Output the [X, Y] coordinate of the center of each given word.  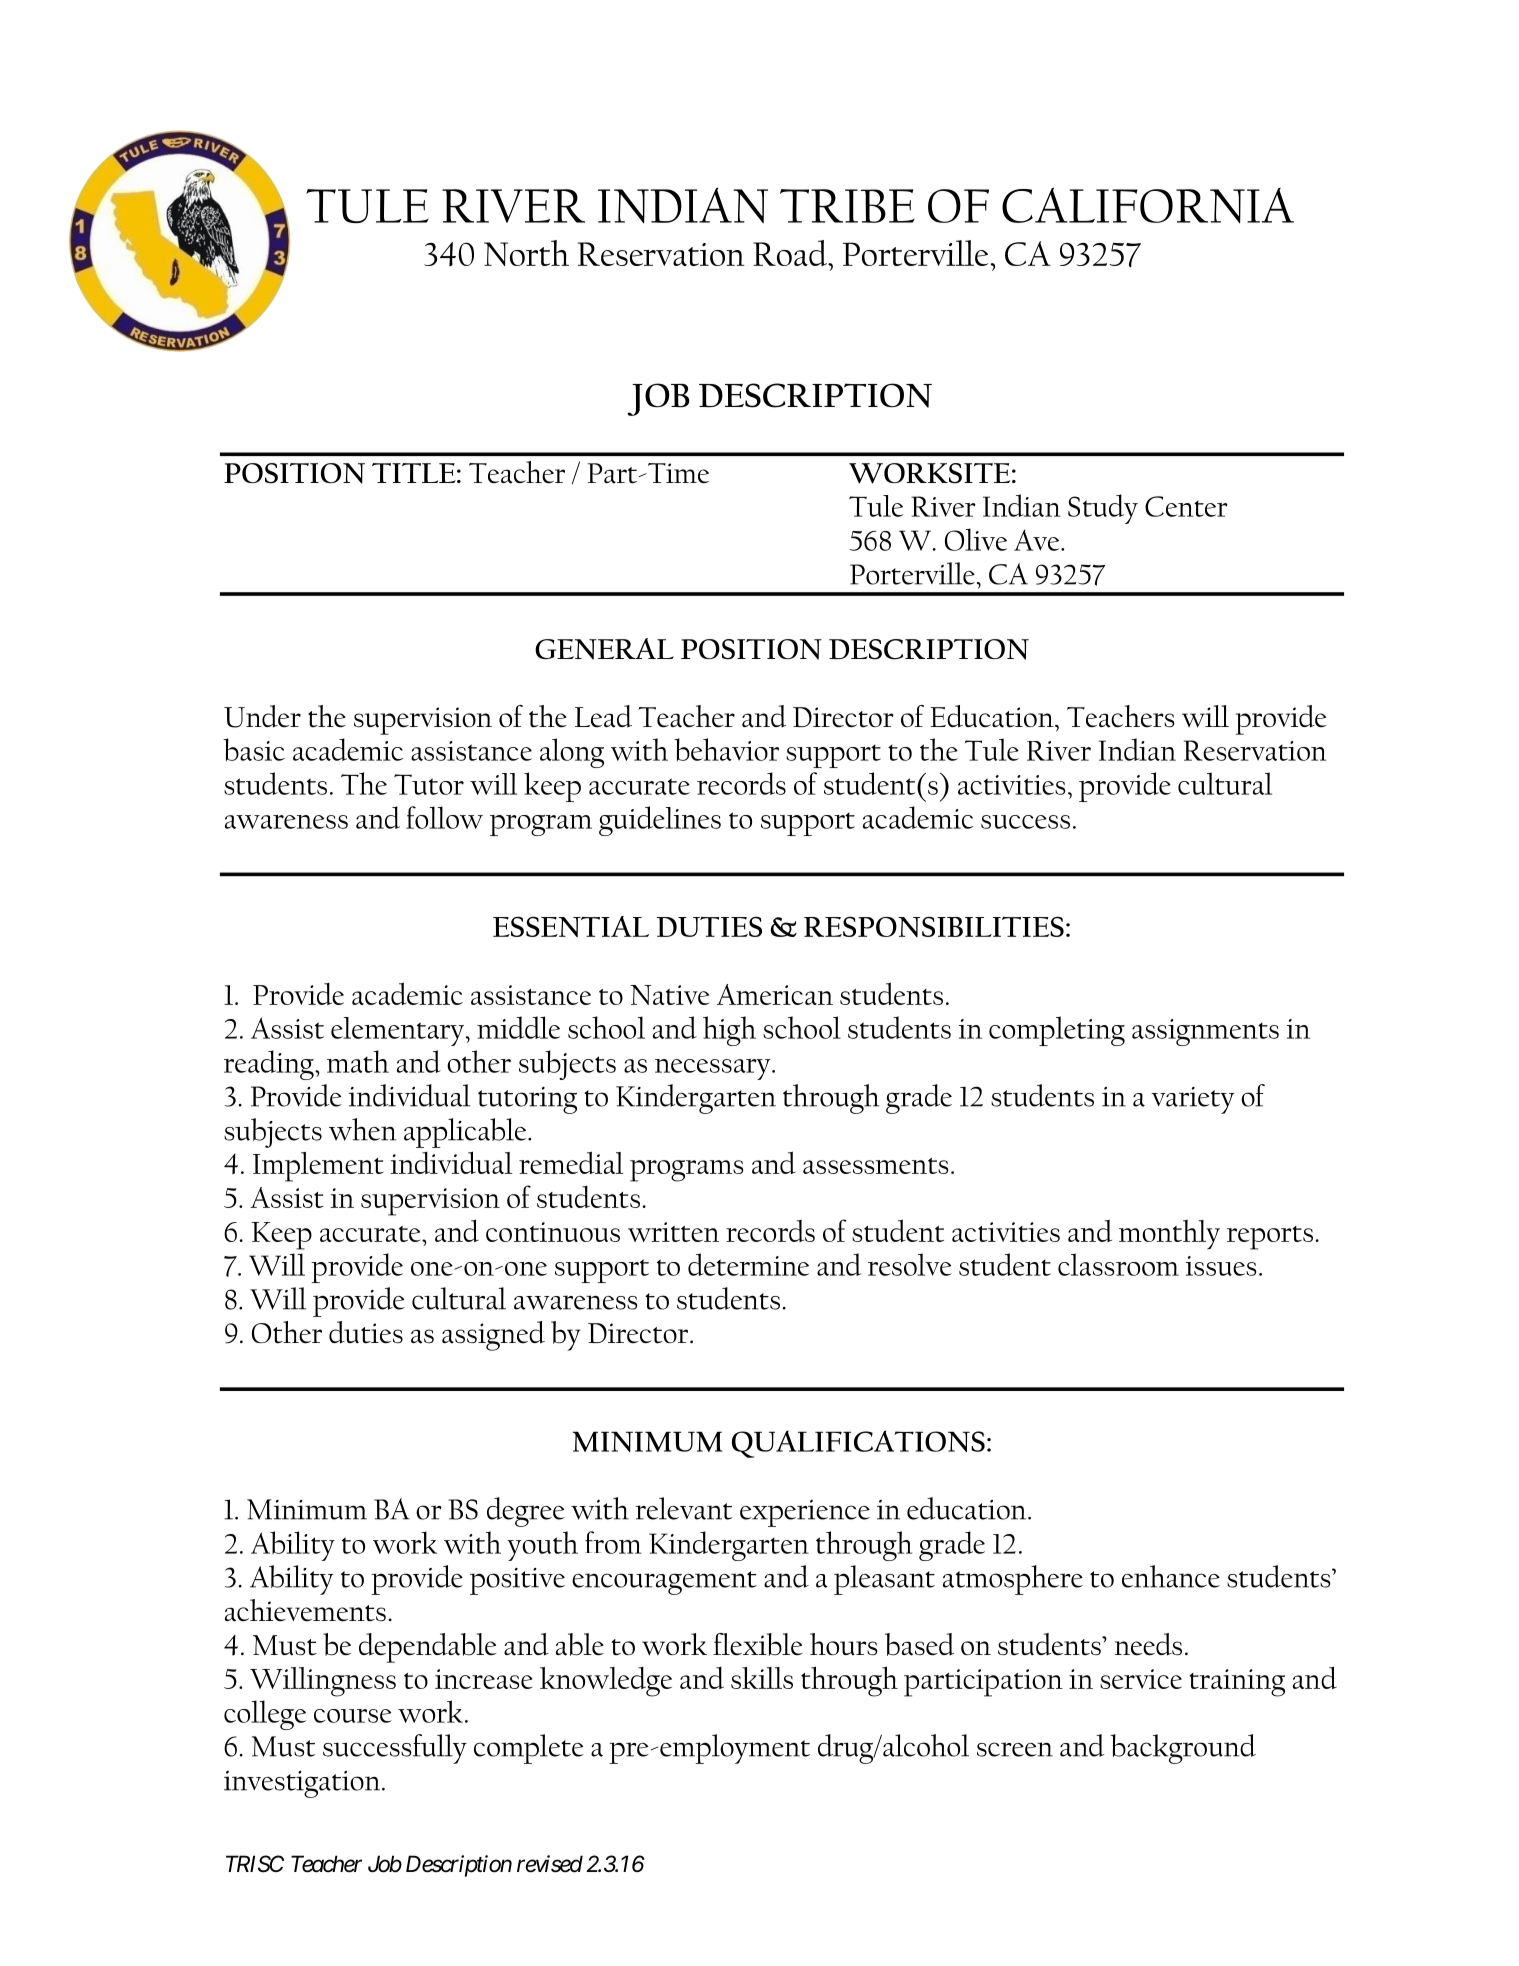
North [526, 253]
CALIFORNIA [1148, 205]
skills [762, 1678]
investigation [303, 1784]
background [1183, 1749]
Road [791, 253]
